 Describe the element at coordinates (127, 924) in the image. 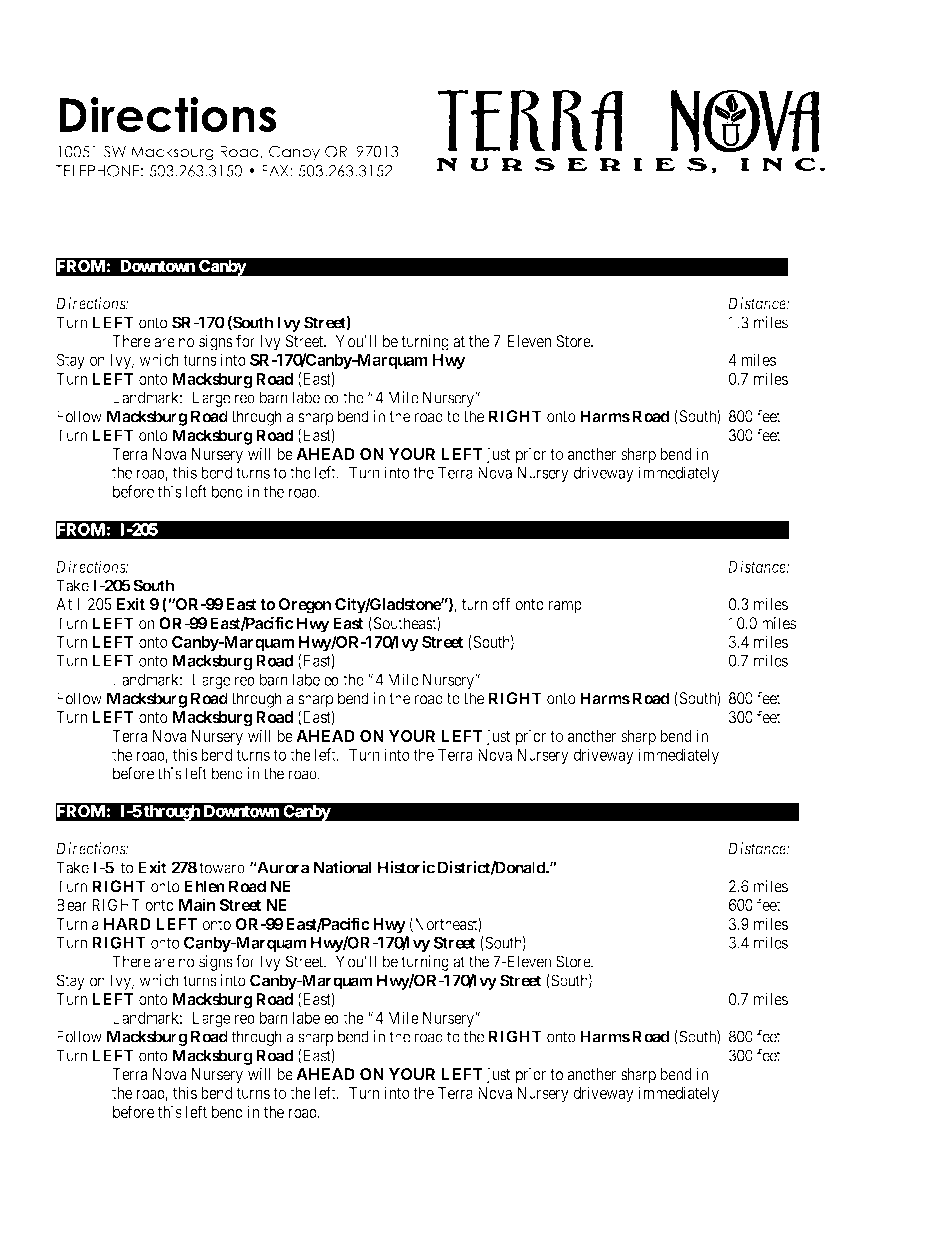

I see `HARD` at that location.
